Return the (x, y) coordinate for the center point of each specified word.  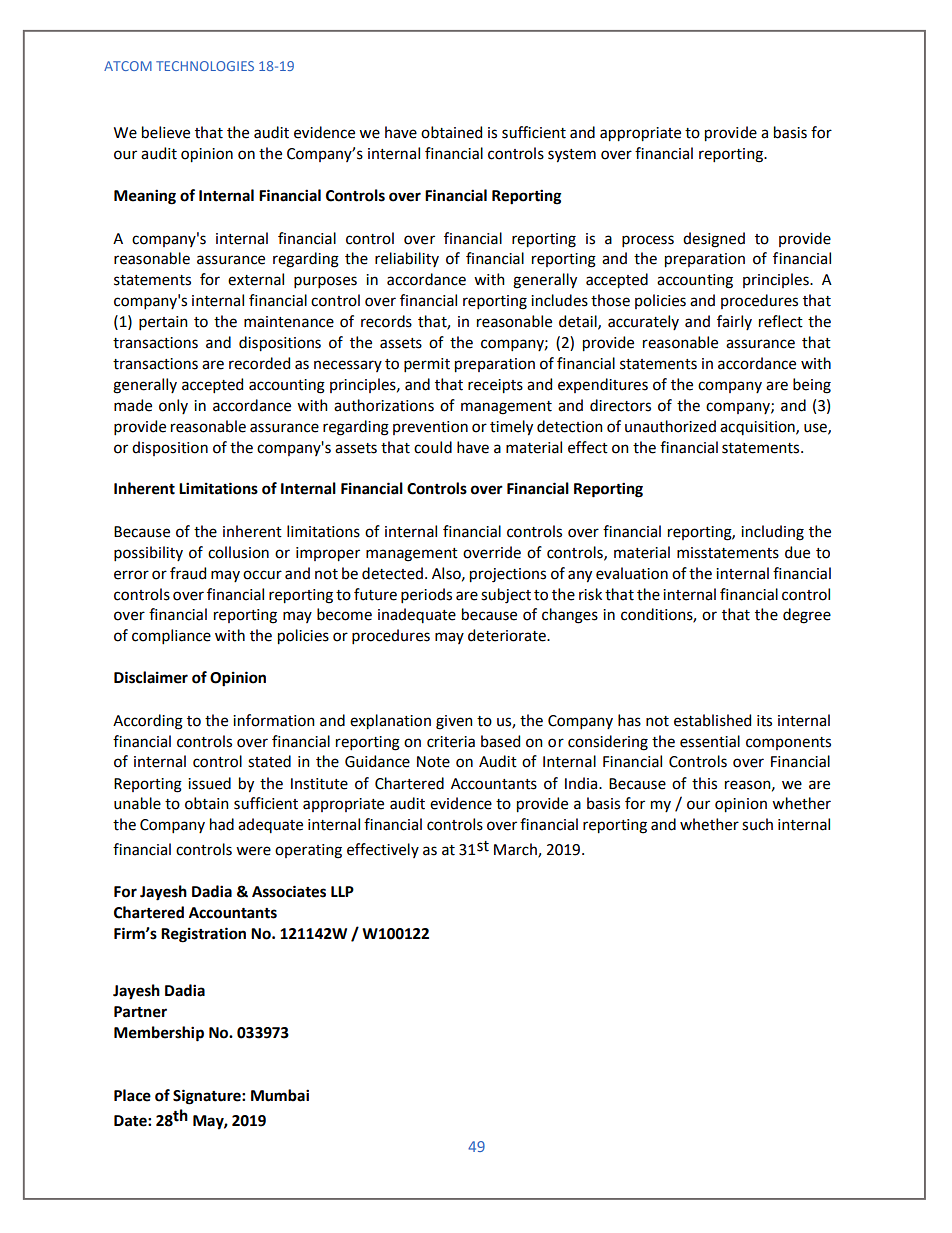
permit (427, 365)
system (572, 156)
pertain (163, 323)
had (222, 824)
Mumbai (280, 1095)
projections (508, 575)
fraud (188, 573)
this (704, 783)
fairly (734, 322)
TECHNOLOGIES (205, 66)
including (772, 533)
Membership (159, 1034)
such (757, 824)
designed (714, 240)
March (516, 850)
